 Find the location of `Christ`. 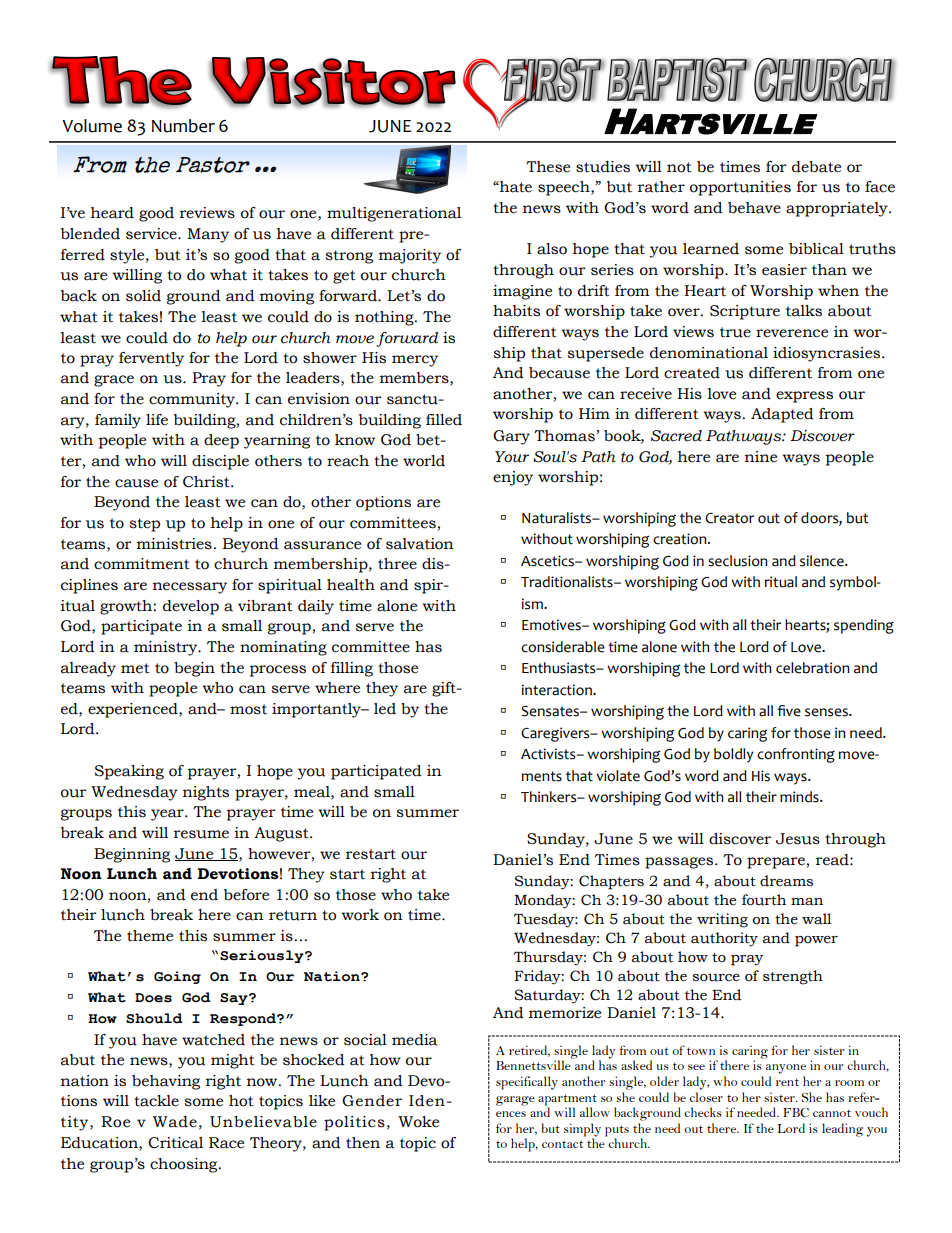

Christ is located at coordinates (207, 482).
